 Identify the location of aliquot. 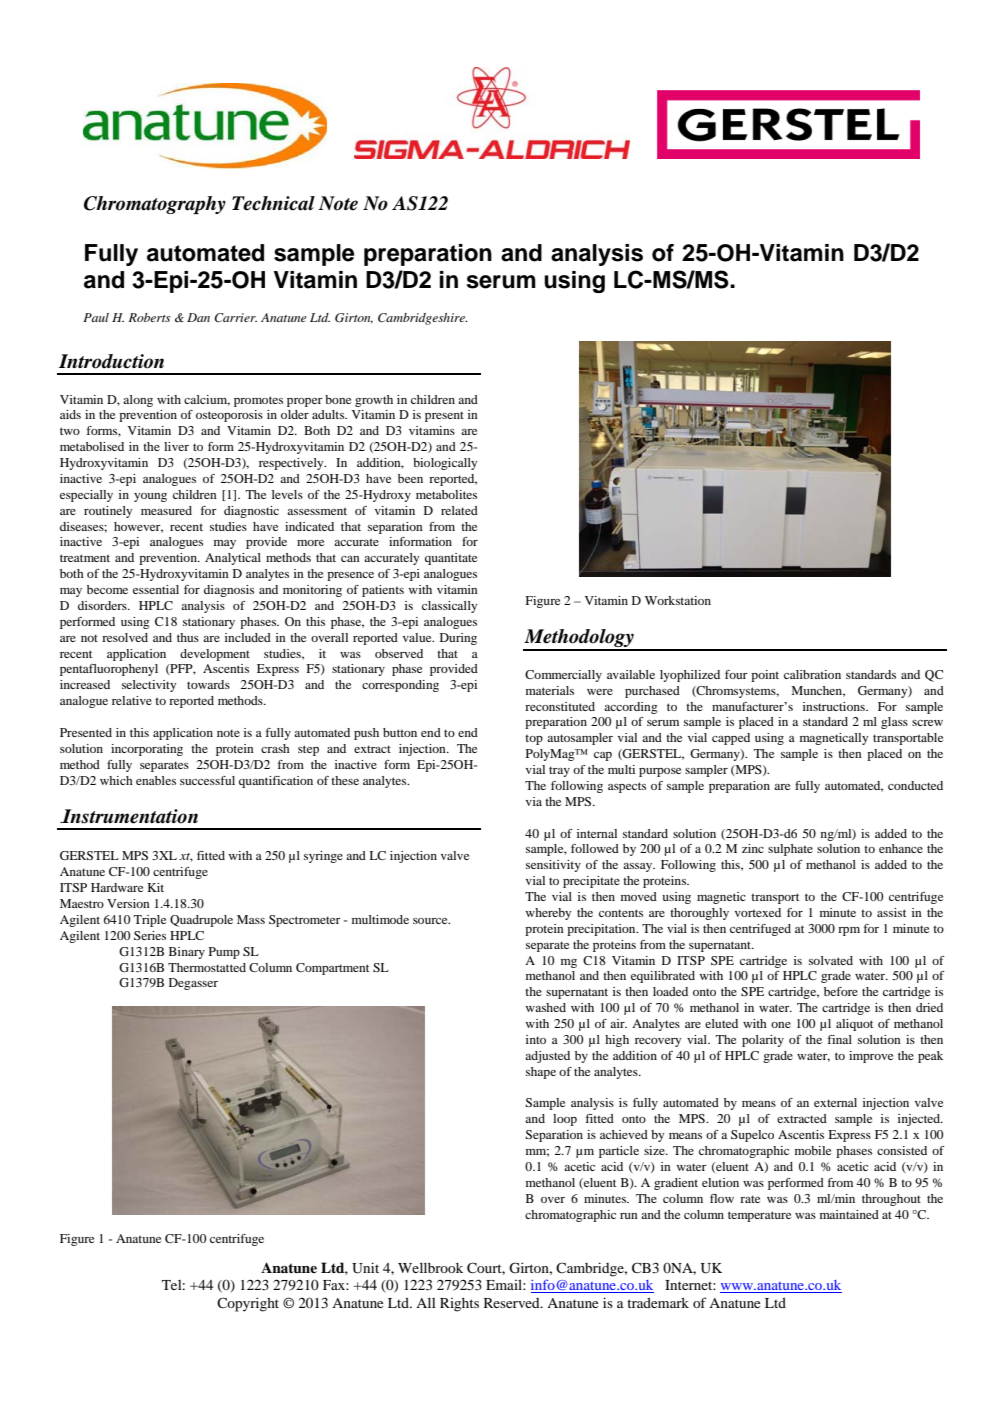
(854, 1025).
